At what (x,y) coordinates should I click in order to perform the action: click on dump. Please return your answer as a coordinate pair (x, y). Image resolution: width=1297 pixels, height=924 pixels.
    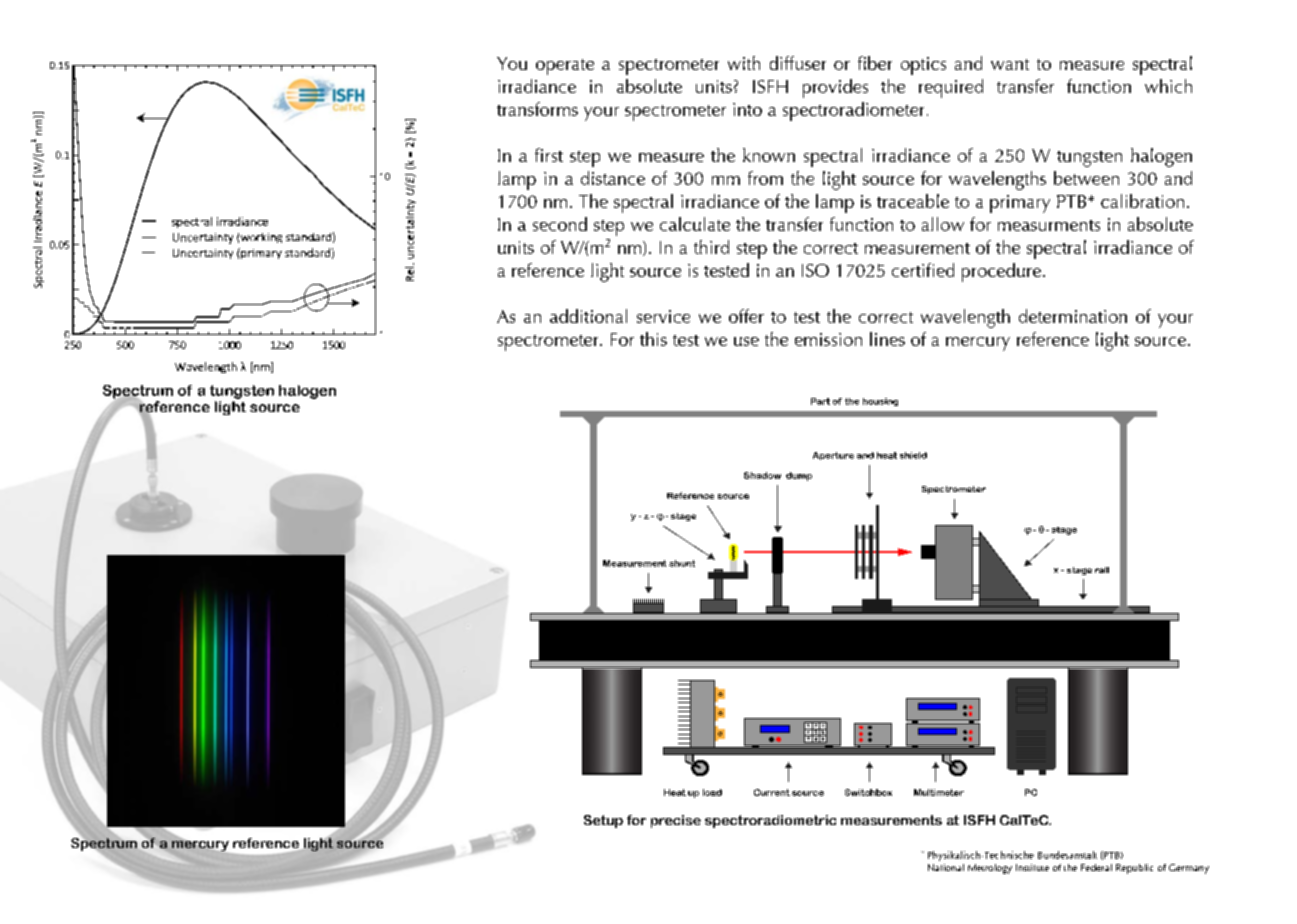
    Looking at the image, I should click on (799, 476).
